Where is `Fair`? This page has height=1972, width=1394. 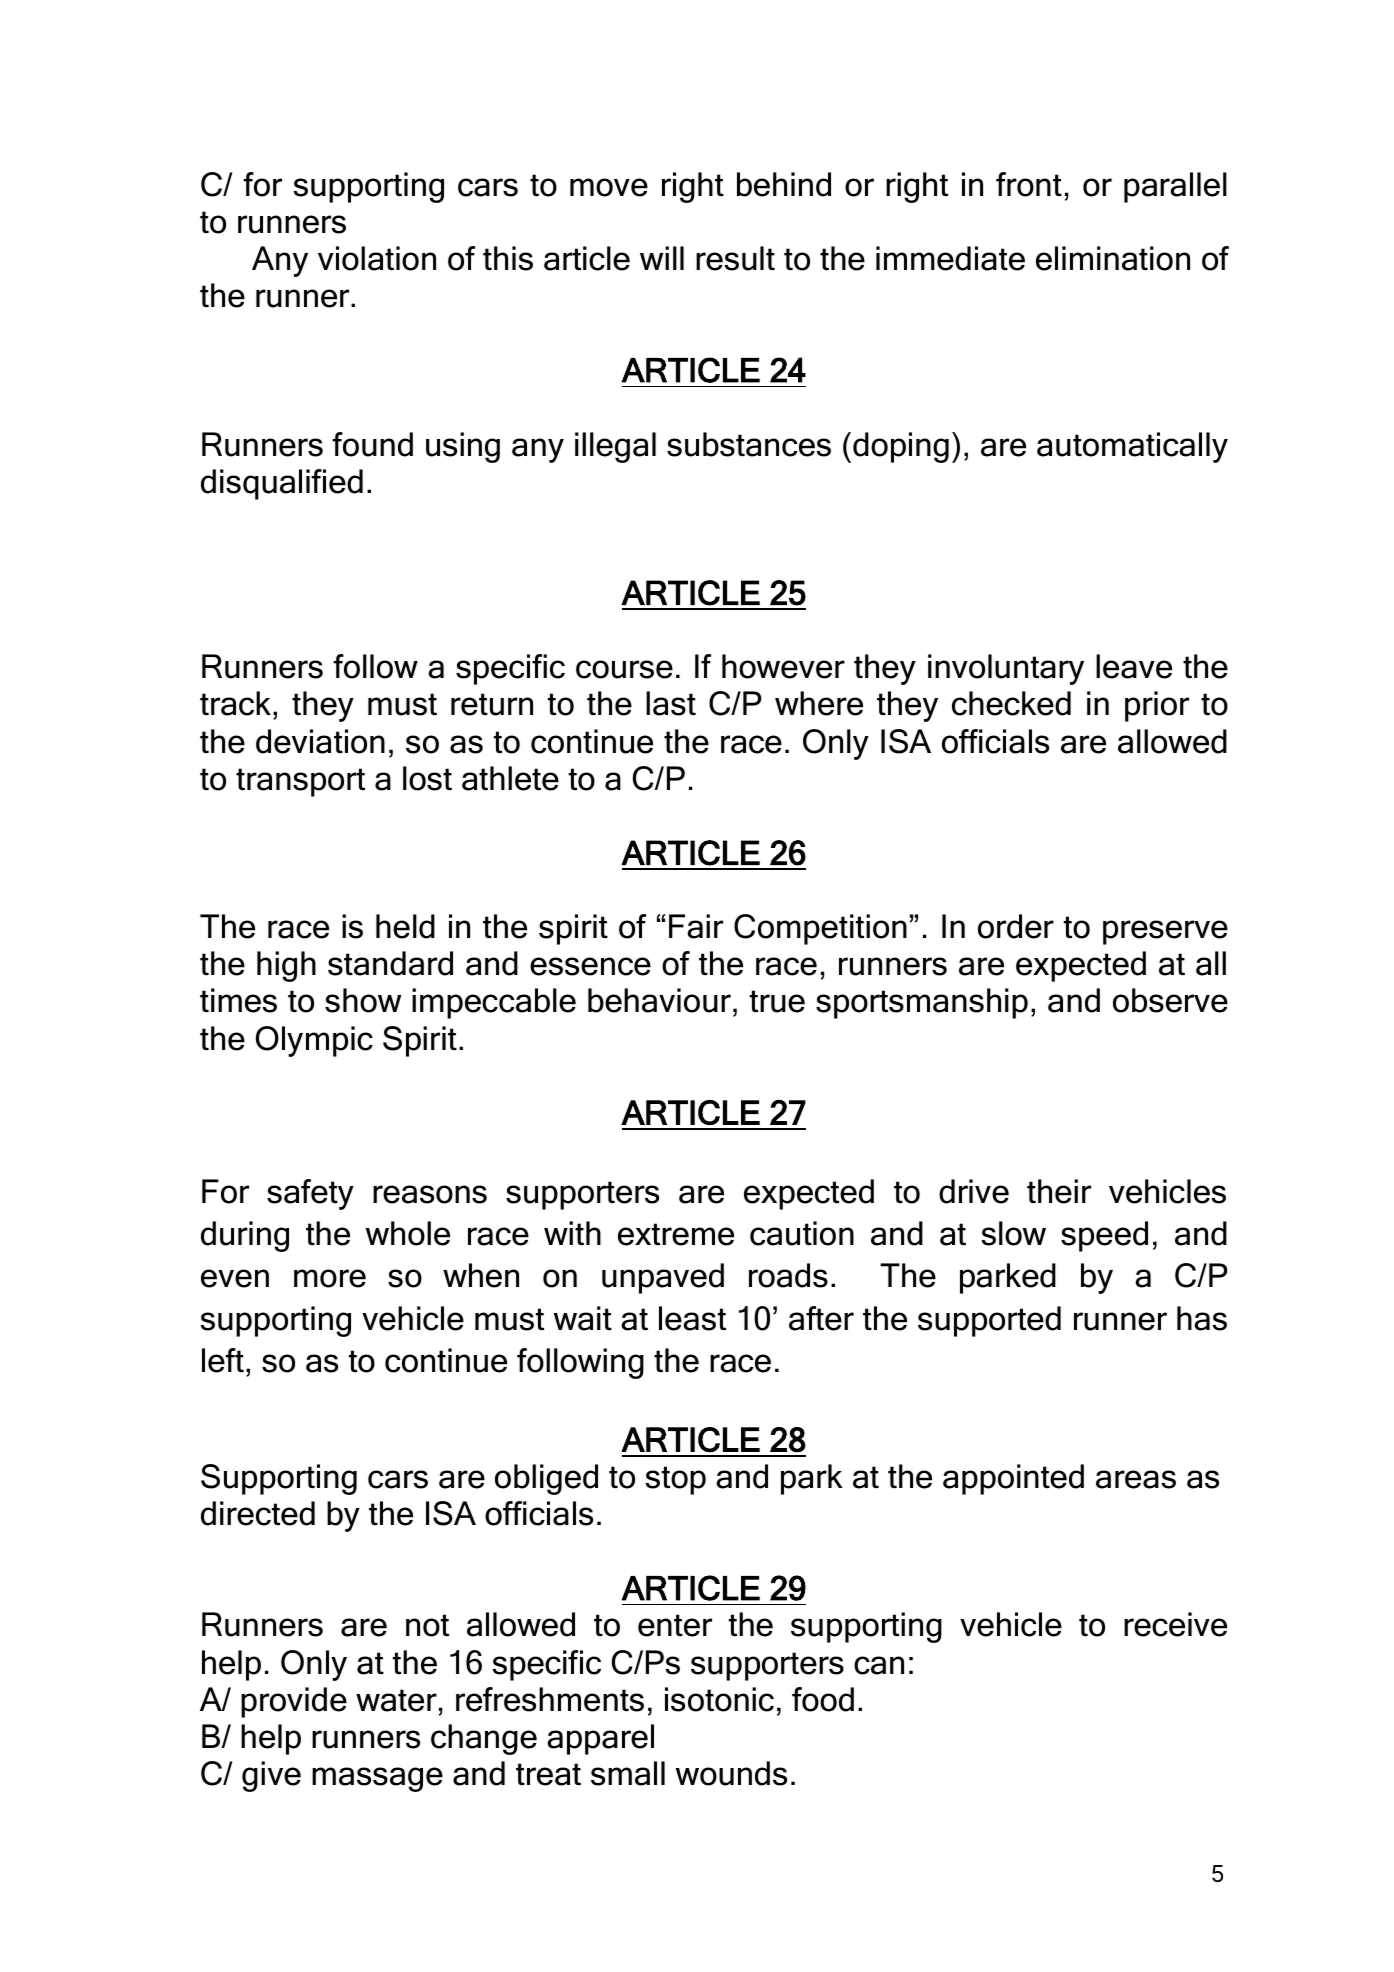 Fair is located at coordinates (696, 926).
